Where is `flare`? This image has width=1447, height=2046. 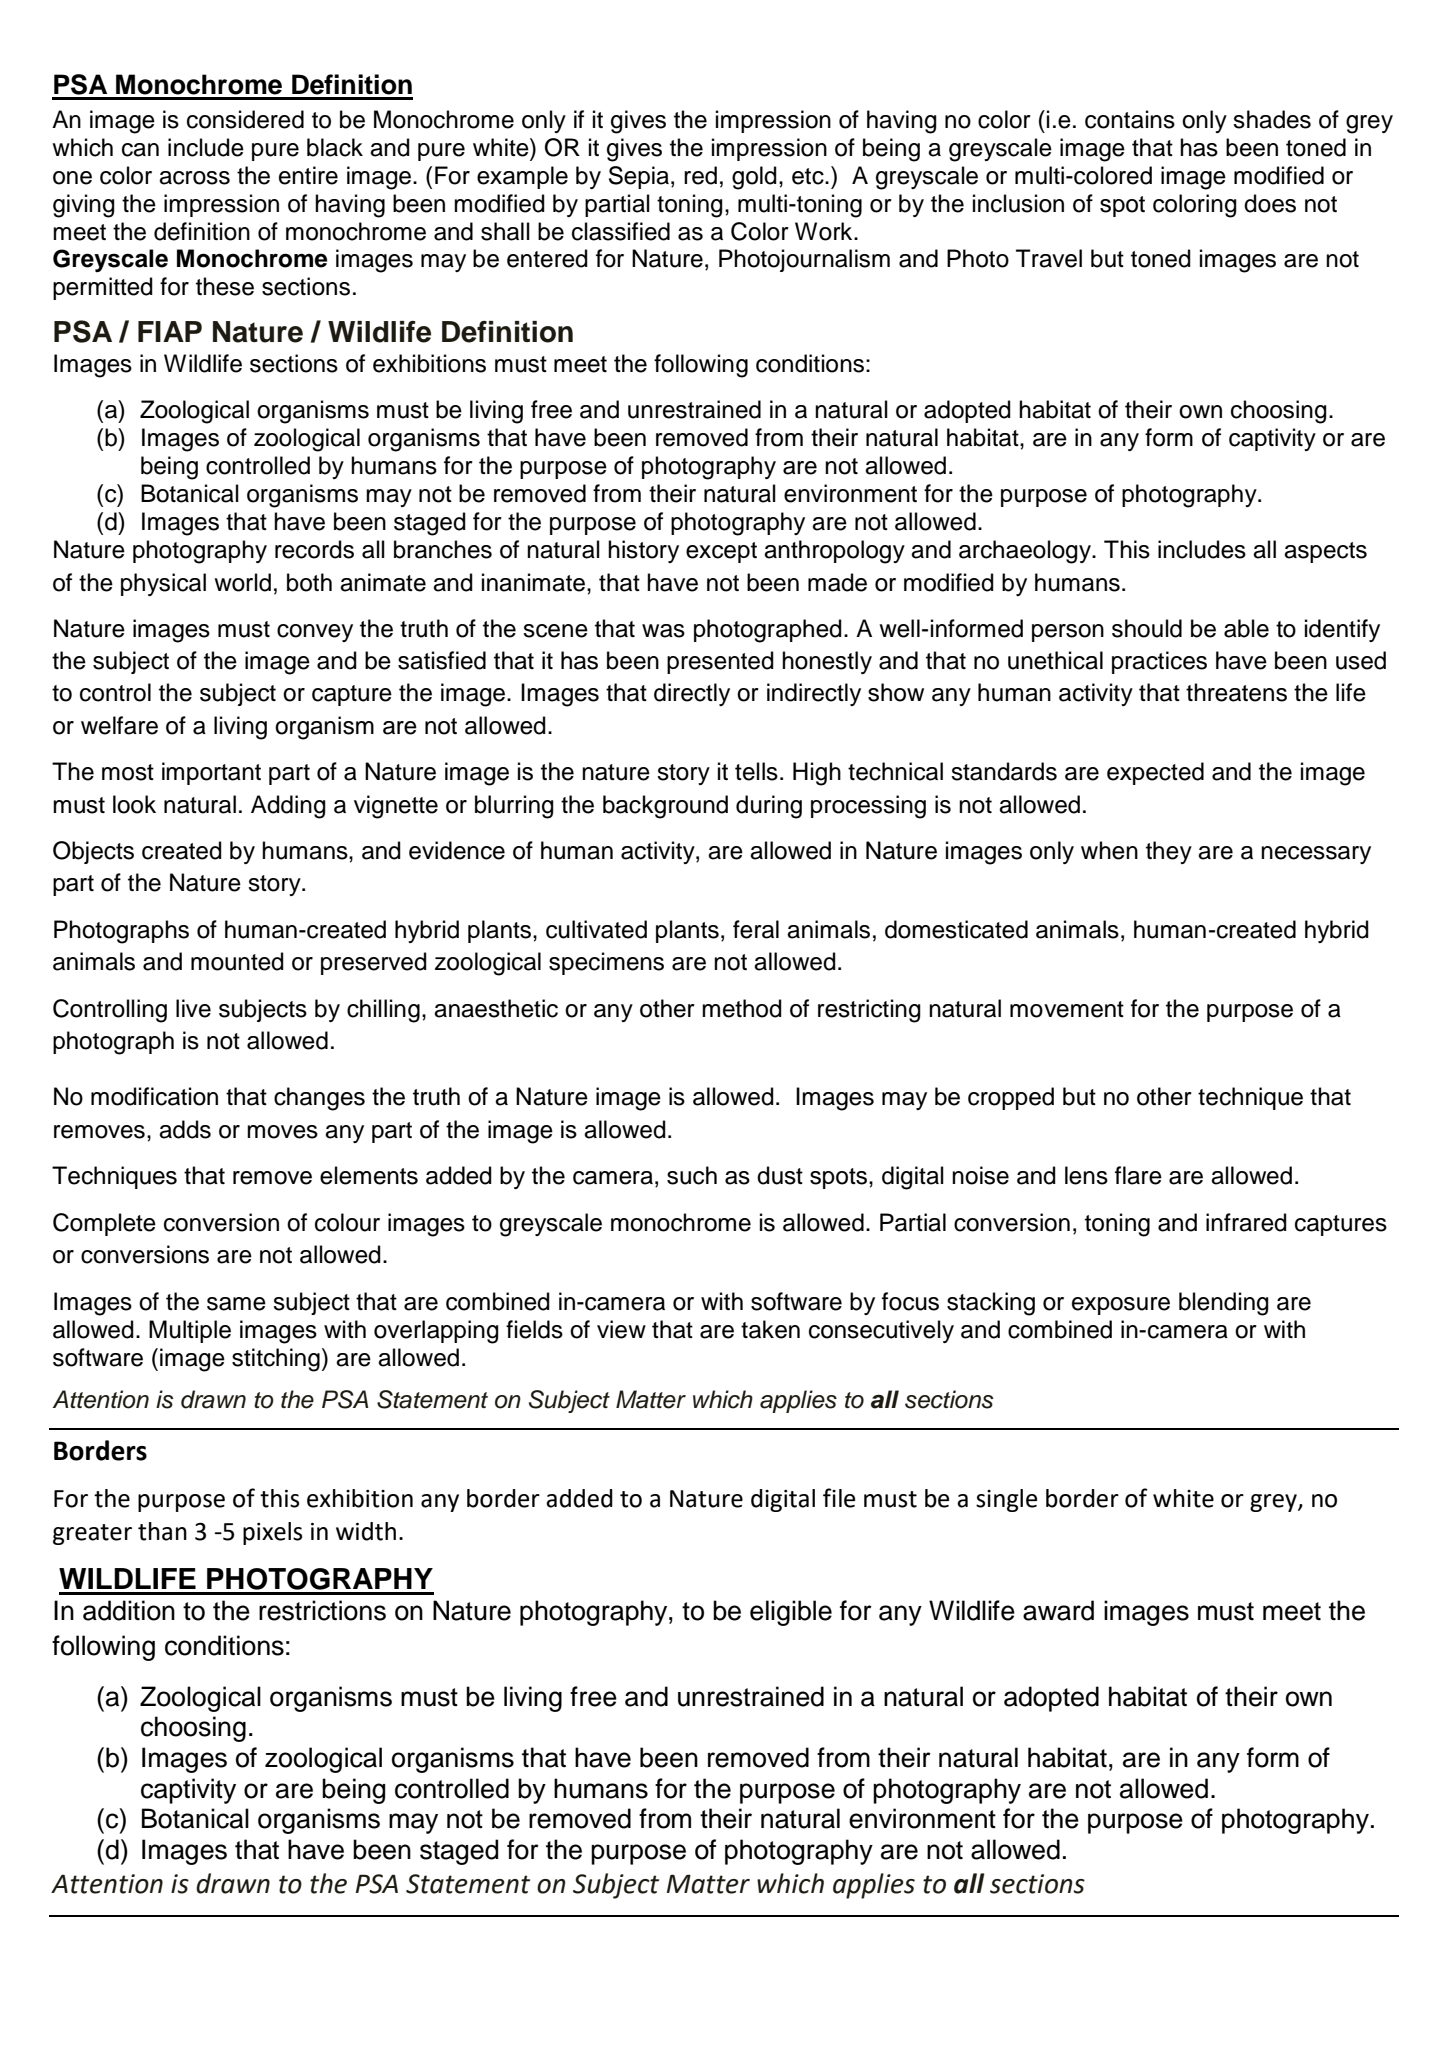
flare is located at coordinates (1138, 1175).
